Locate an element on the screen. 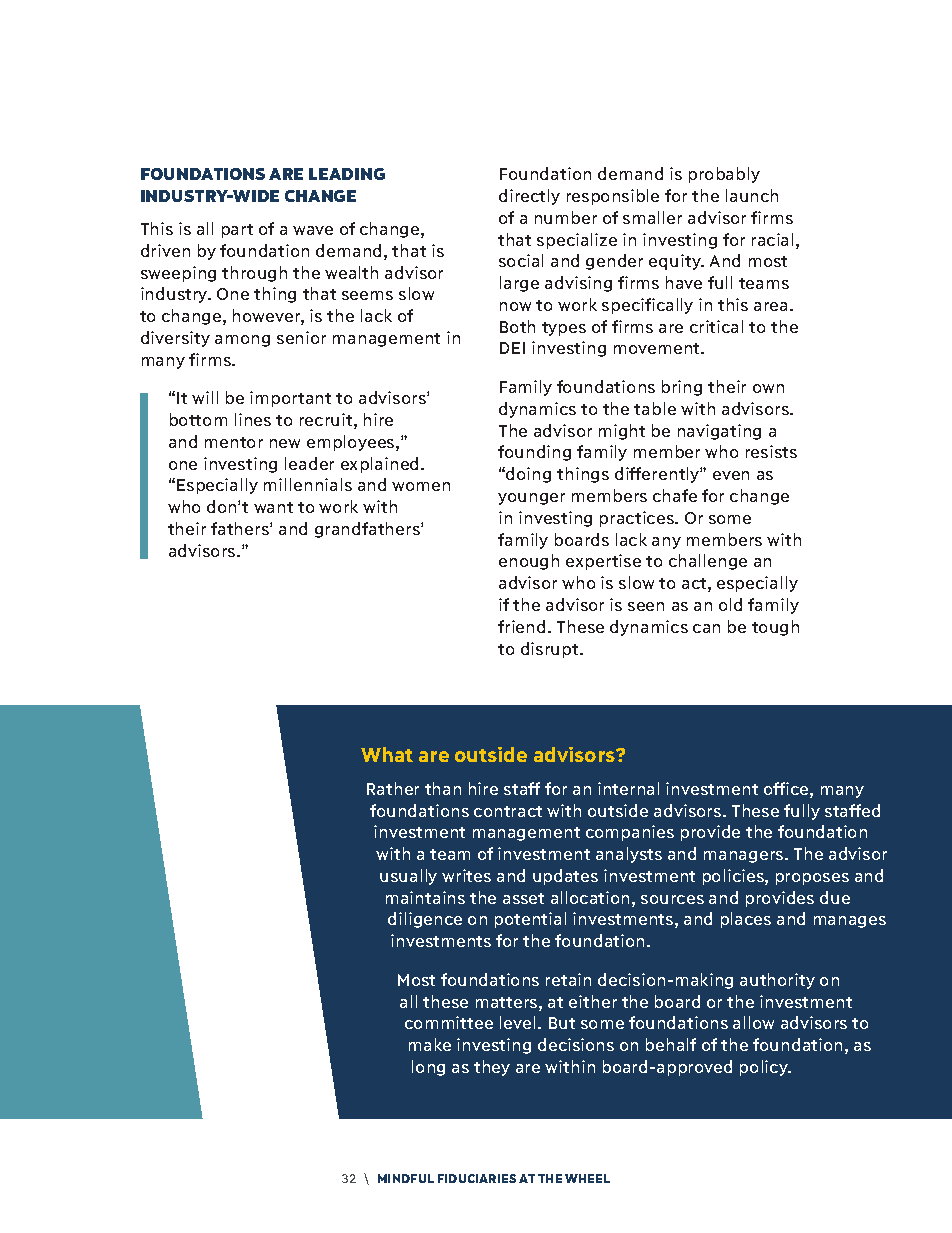 This screenshot has width=952, height=1233. disrupt is located at coordinates (551, 650).
